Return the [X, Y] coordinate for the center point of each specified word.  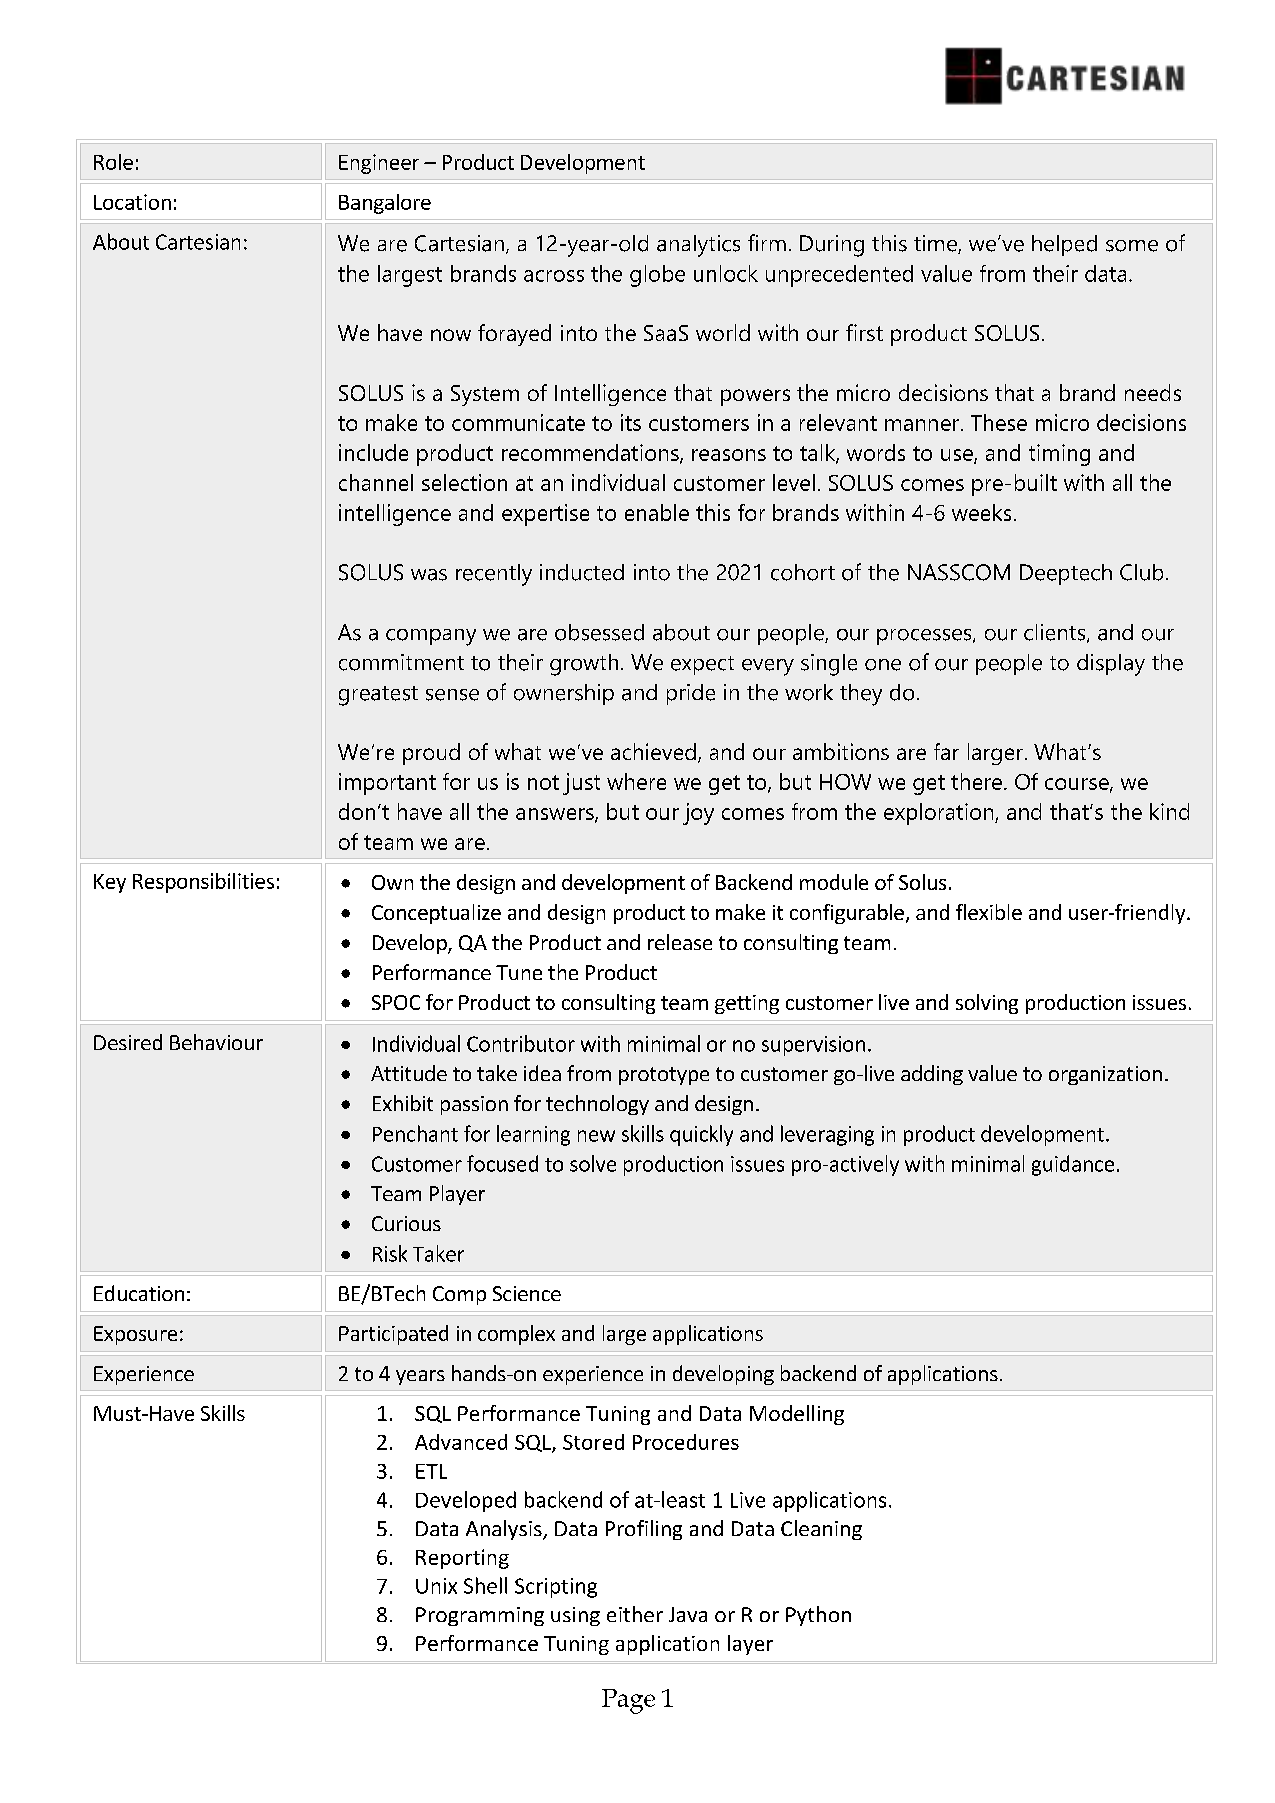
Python [818, 1616]
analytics [698, 246]
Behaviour [216, 1042]
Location [132, 202]
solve [593, 1163]
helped [1064, 245]
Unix [436, 1586]
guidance [1073, 1165]
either [635, 1614]
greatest [378, 696]
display [1111, 665]
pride [691, 694]
